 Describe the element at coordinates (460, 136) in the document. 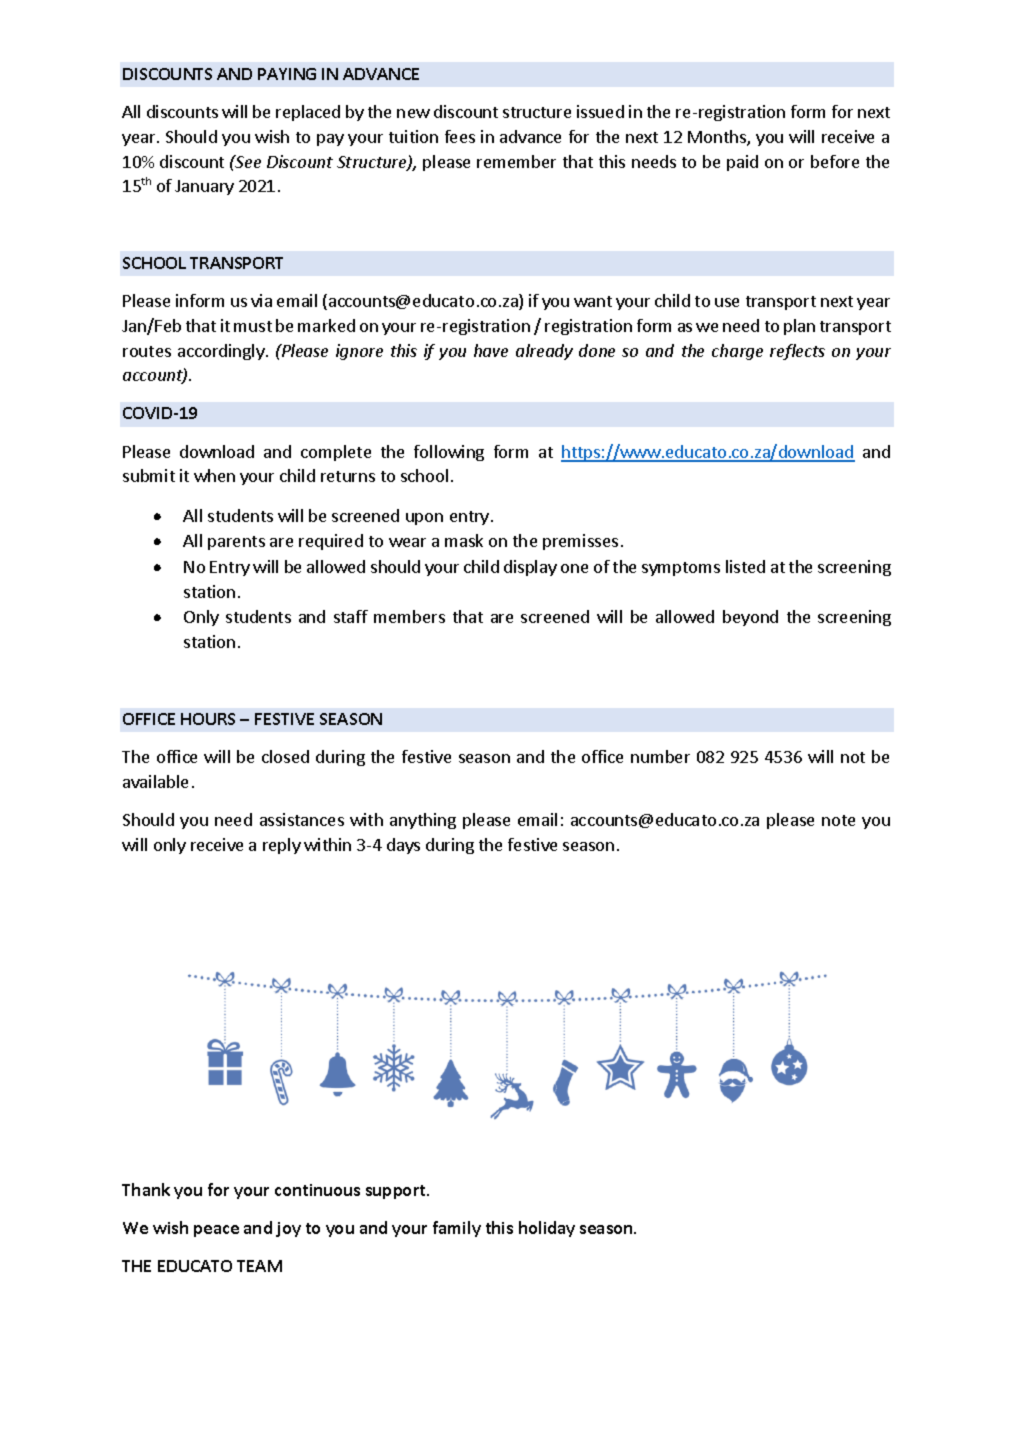

I see `fees` at that location.
